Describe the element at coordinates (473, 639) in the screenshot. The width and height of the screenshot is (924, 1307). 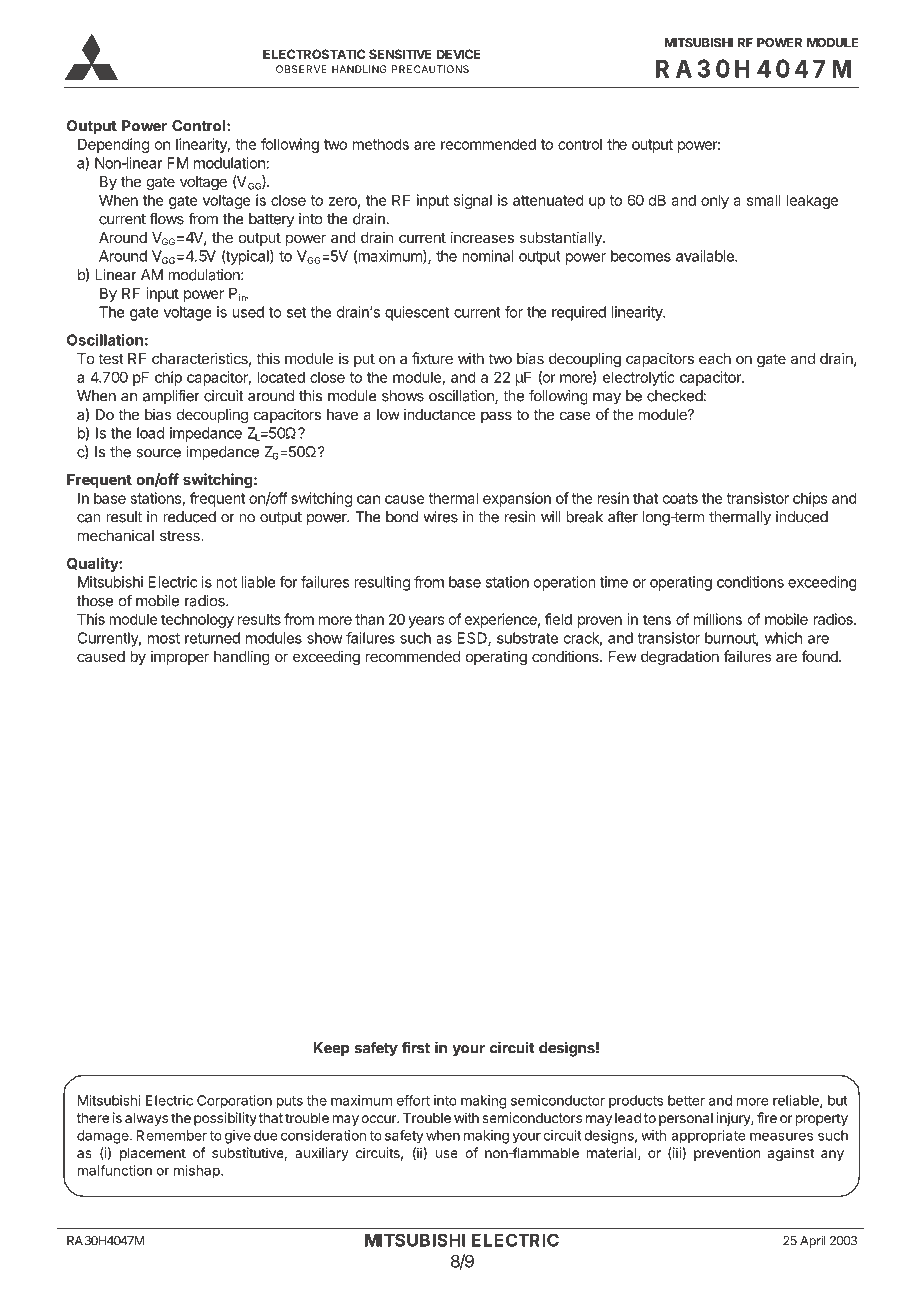
I see `ESD` at that location.
